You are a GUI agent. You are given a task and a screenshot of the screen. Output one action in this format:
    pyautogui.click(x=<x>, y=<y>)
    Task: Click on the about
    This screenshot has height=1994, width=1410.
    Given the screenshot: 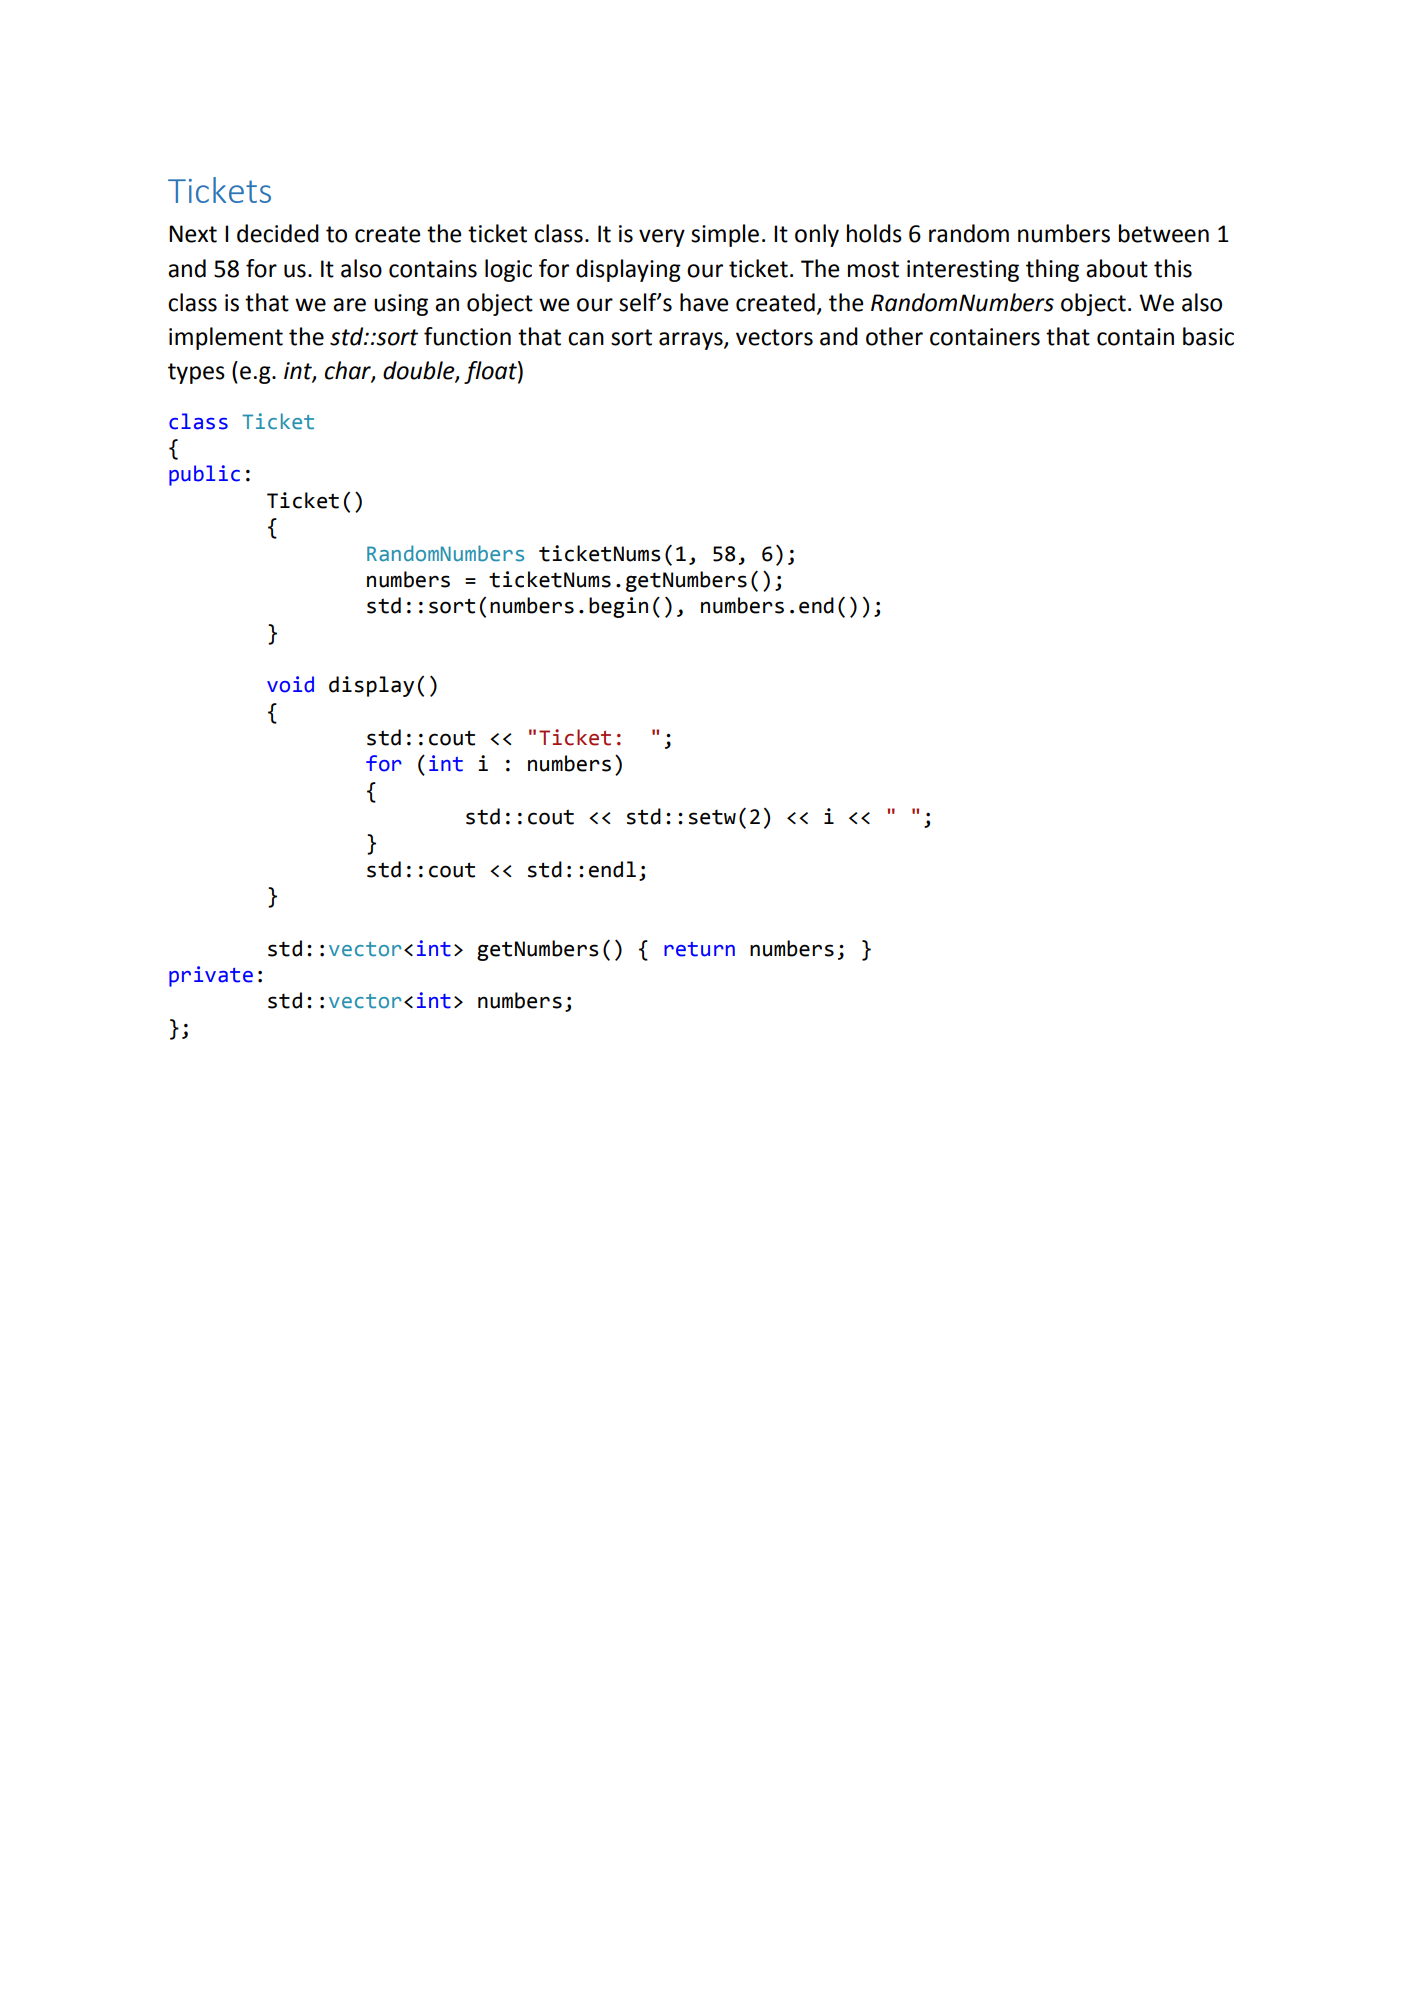 What is the action you would take?
    pyautogui.click(x=1117, y=268)
